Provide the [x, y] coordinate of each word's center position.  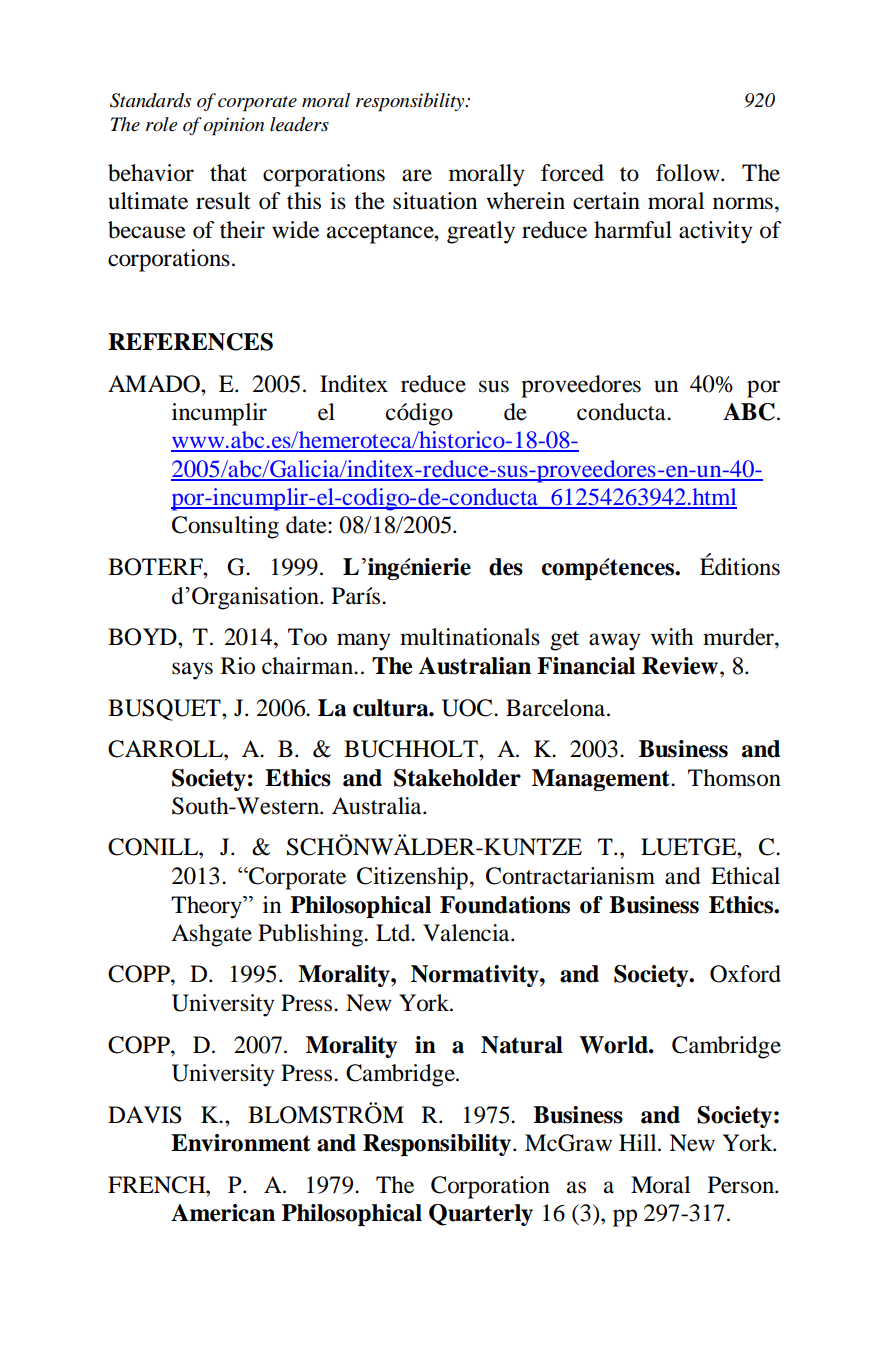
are [417, 175]
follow [689, 173]
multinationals [470, 637]
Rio [238, 666]
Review [680, 666]
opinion [233, 126]
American [223, 1213]
